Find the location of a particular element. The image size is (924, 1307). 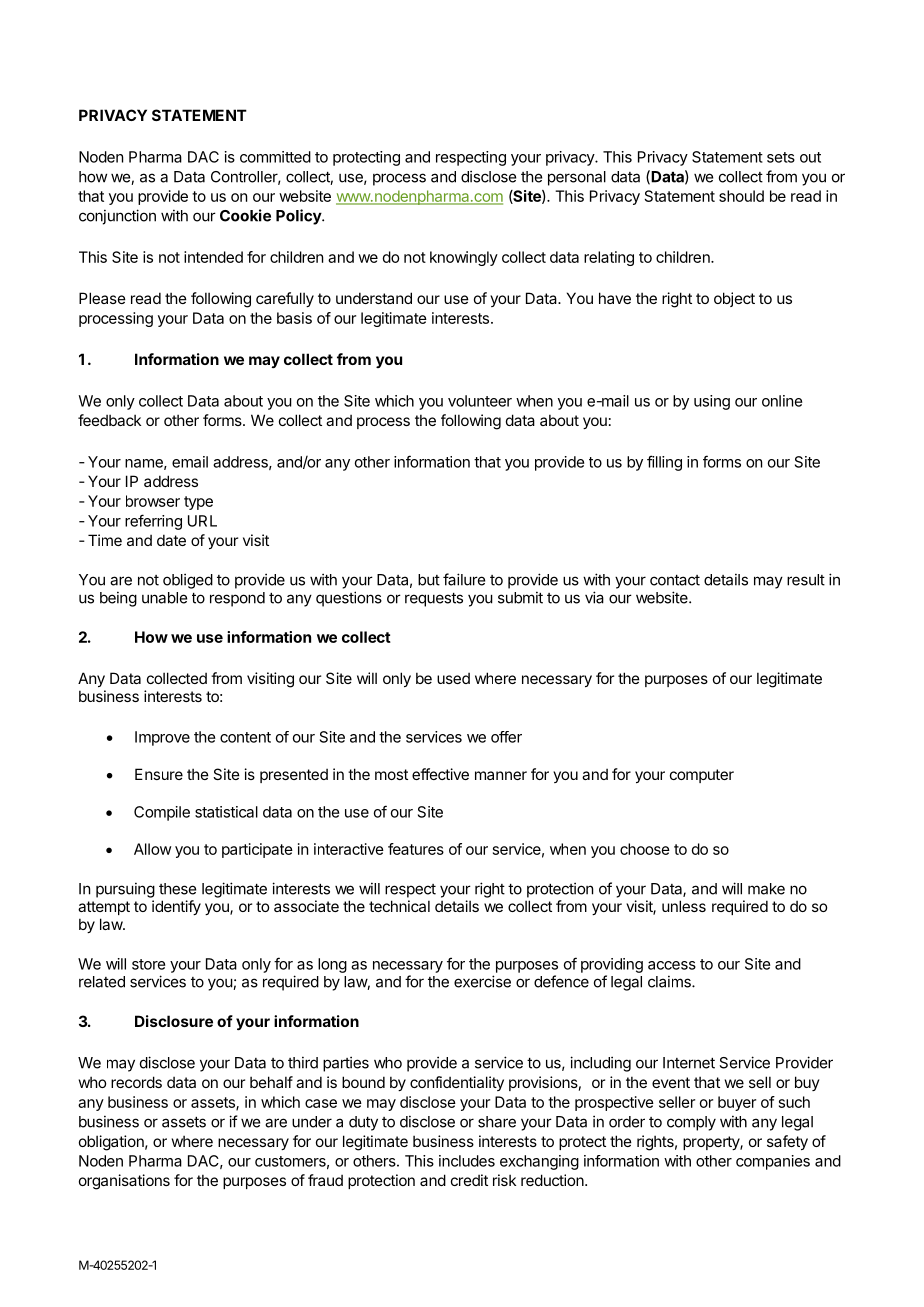

comply is located at coordinates (691, 1123).
